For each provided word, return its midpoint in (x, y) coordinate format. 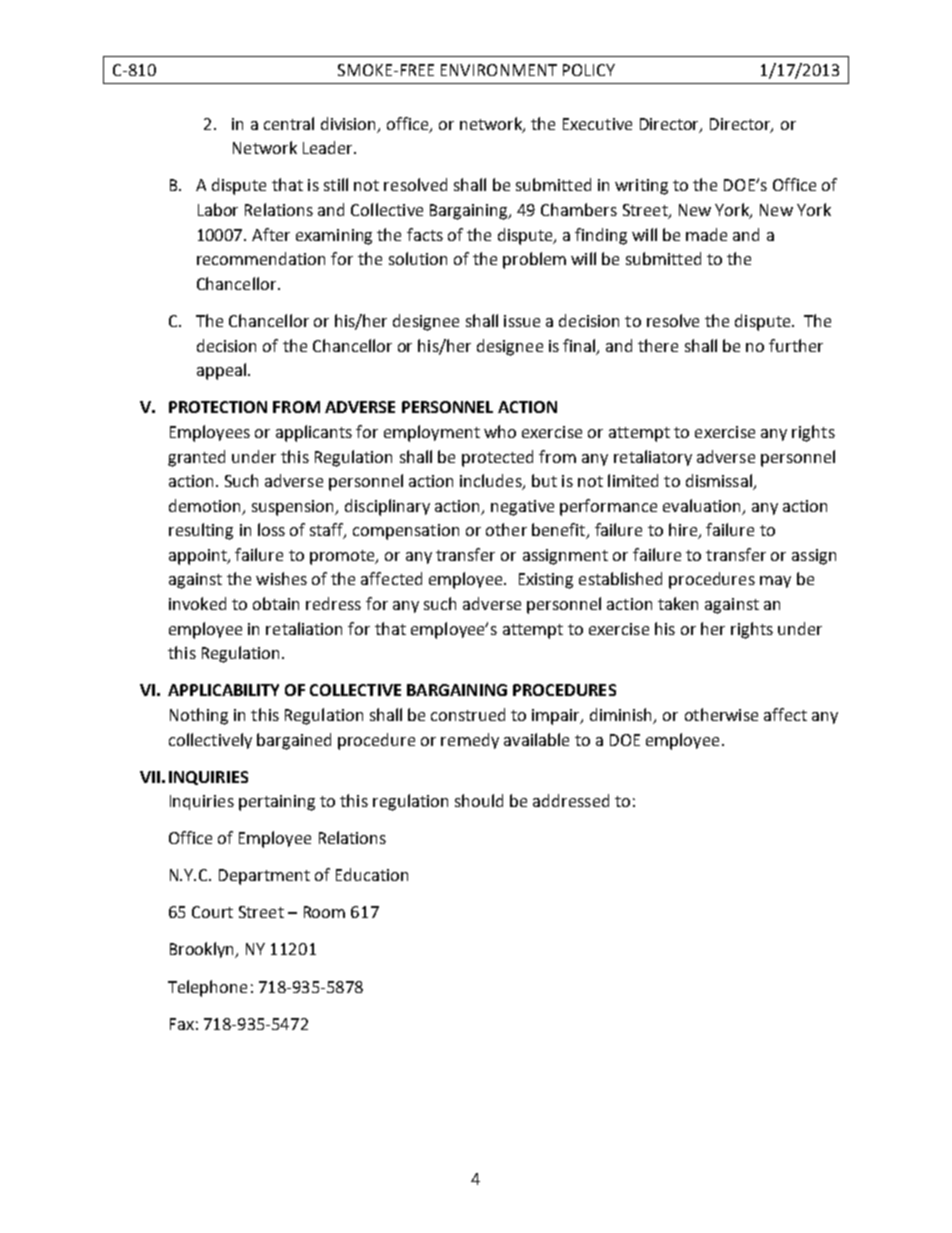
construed (468, 714)
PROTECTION (218, 407)
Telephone (207, 988)
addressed (571, 800)
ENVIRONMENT (499, 70)
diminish (622, 716)
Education (372, 874)
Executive (597, 124)
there (658, 345)
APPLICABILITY (223, 690)
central (289, 123)
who (500, 431)
